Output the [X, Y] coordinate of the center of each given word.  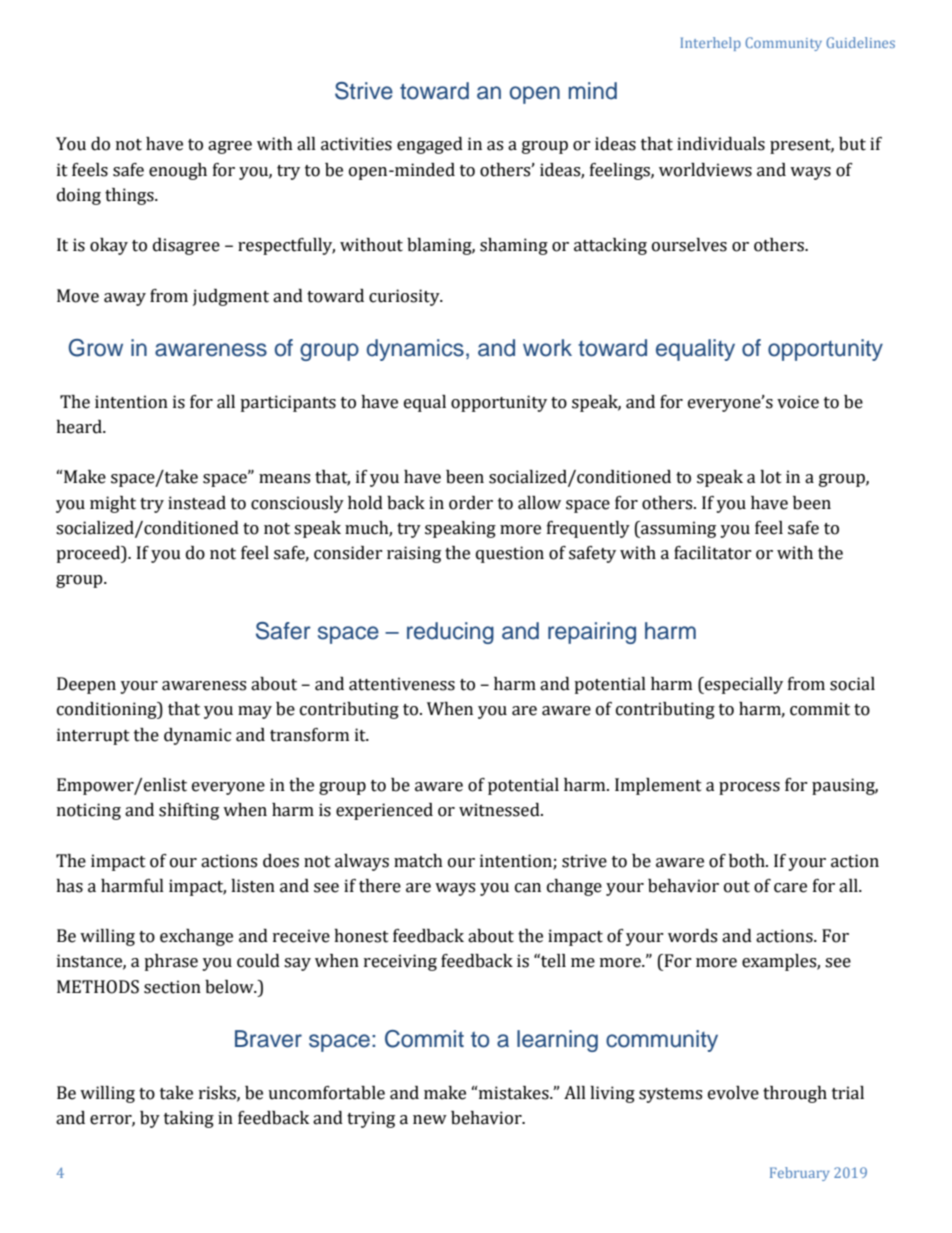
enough [178, 171]
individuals [721, 144]
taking [189, 1119]
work [547, 348]
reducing [450, 633]
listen [253, 886]
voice [798, 402]
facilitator [713, 553]
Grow [95, 348]
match [418, 861]
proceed [89, 554]
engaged [430, 145]
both [748, 861]
